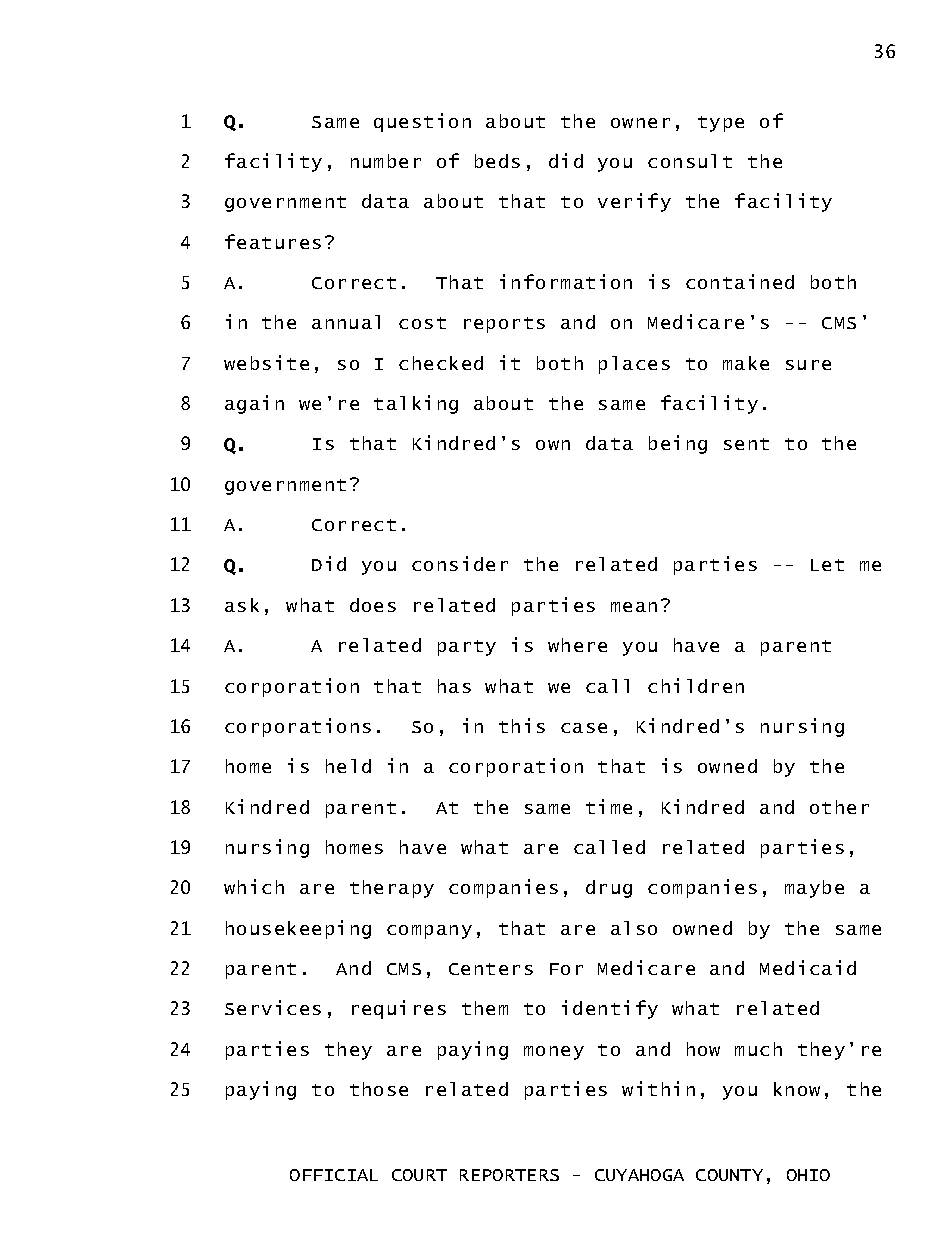 The width and height of the page is (952, 1233). What do you see at coordinates (334, 1175) in the page?
I see `OFFICIAL` at bounding box center [334, 1175].
